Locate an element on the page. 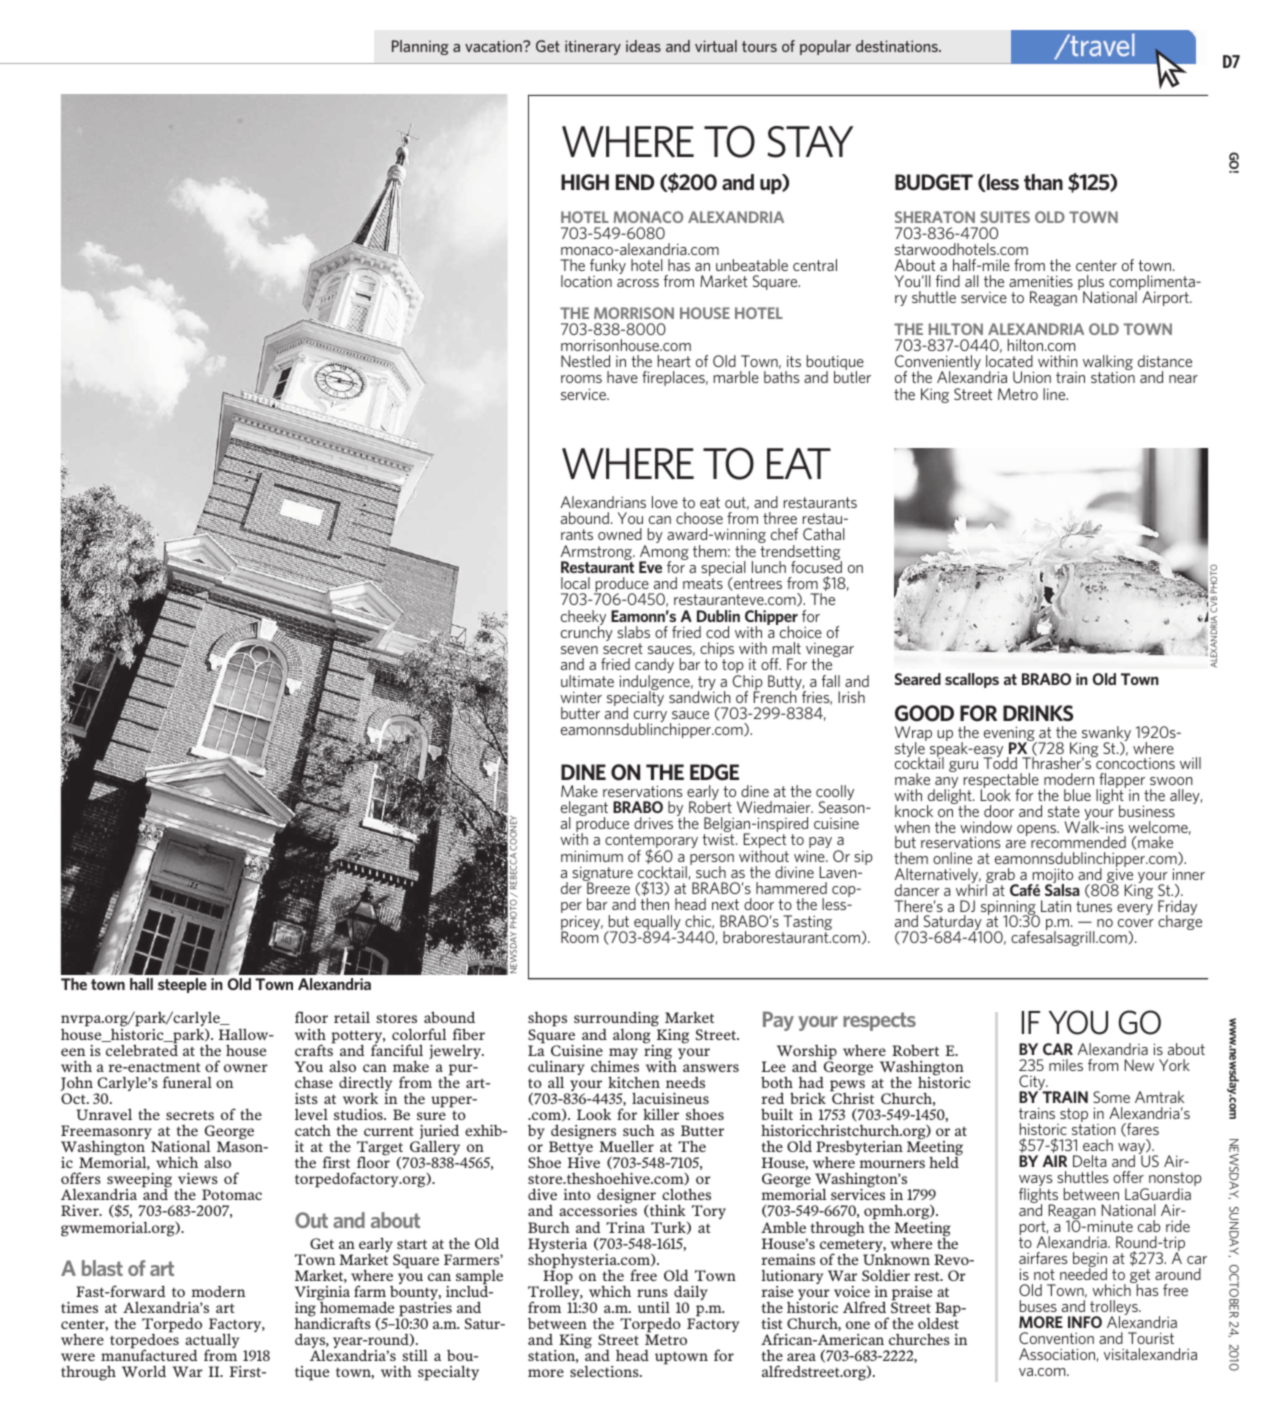  than is located at coordinates (1043, 182).
